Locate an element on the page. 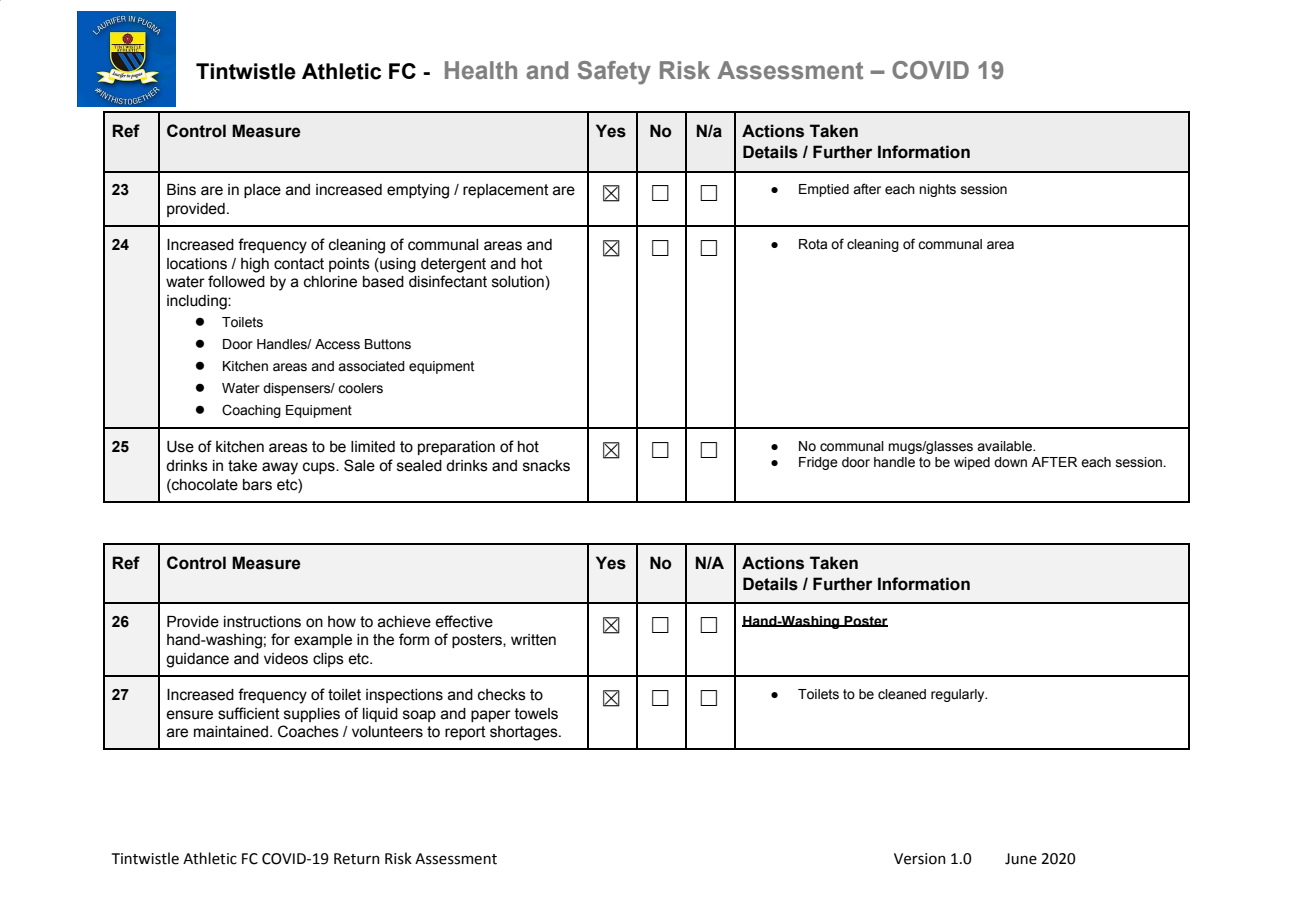  away is located at coordinates (280, 468).
